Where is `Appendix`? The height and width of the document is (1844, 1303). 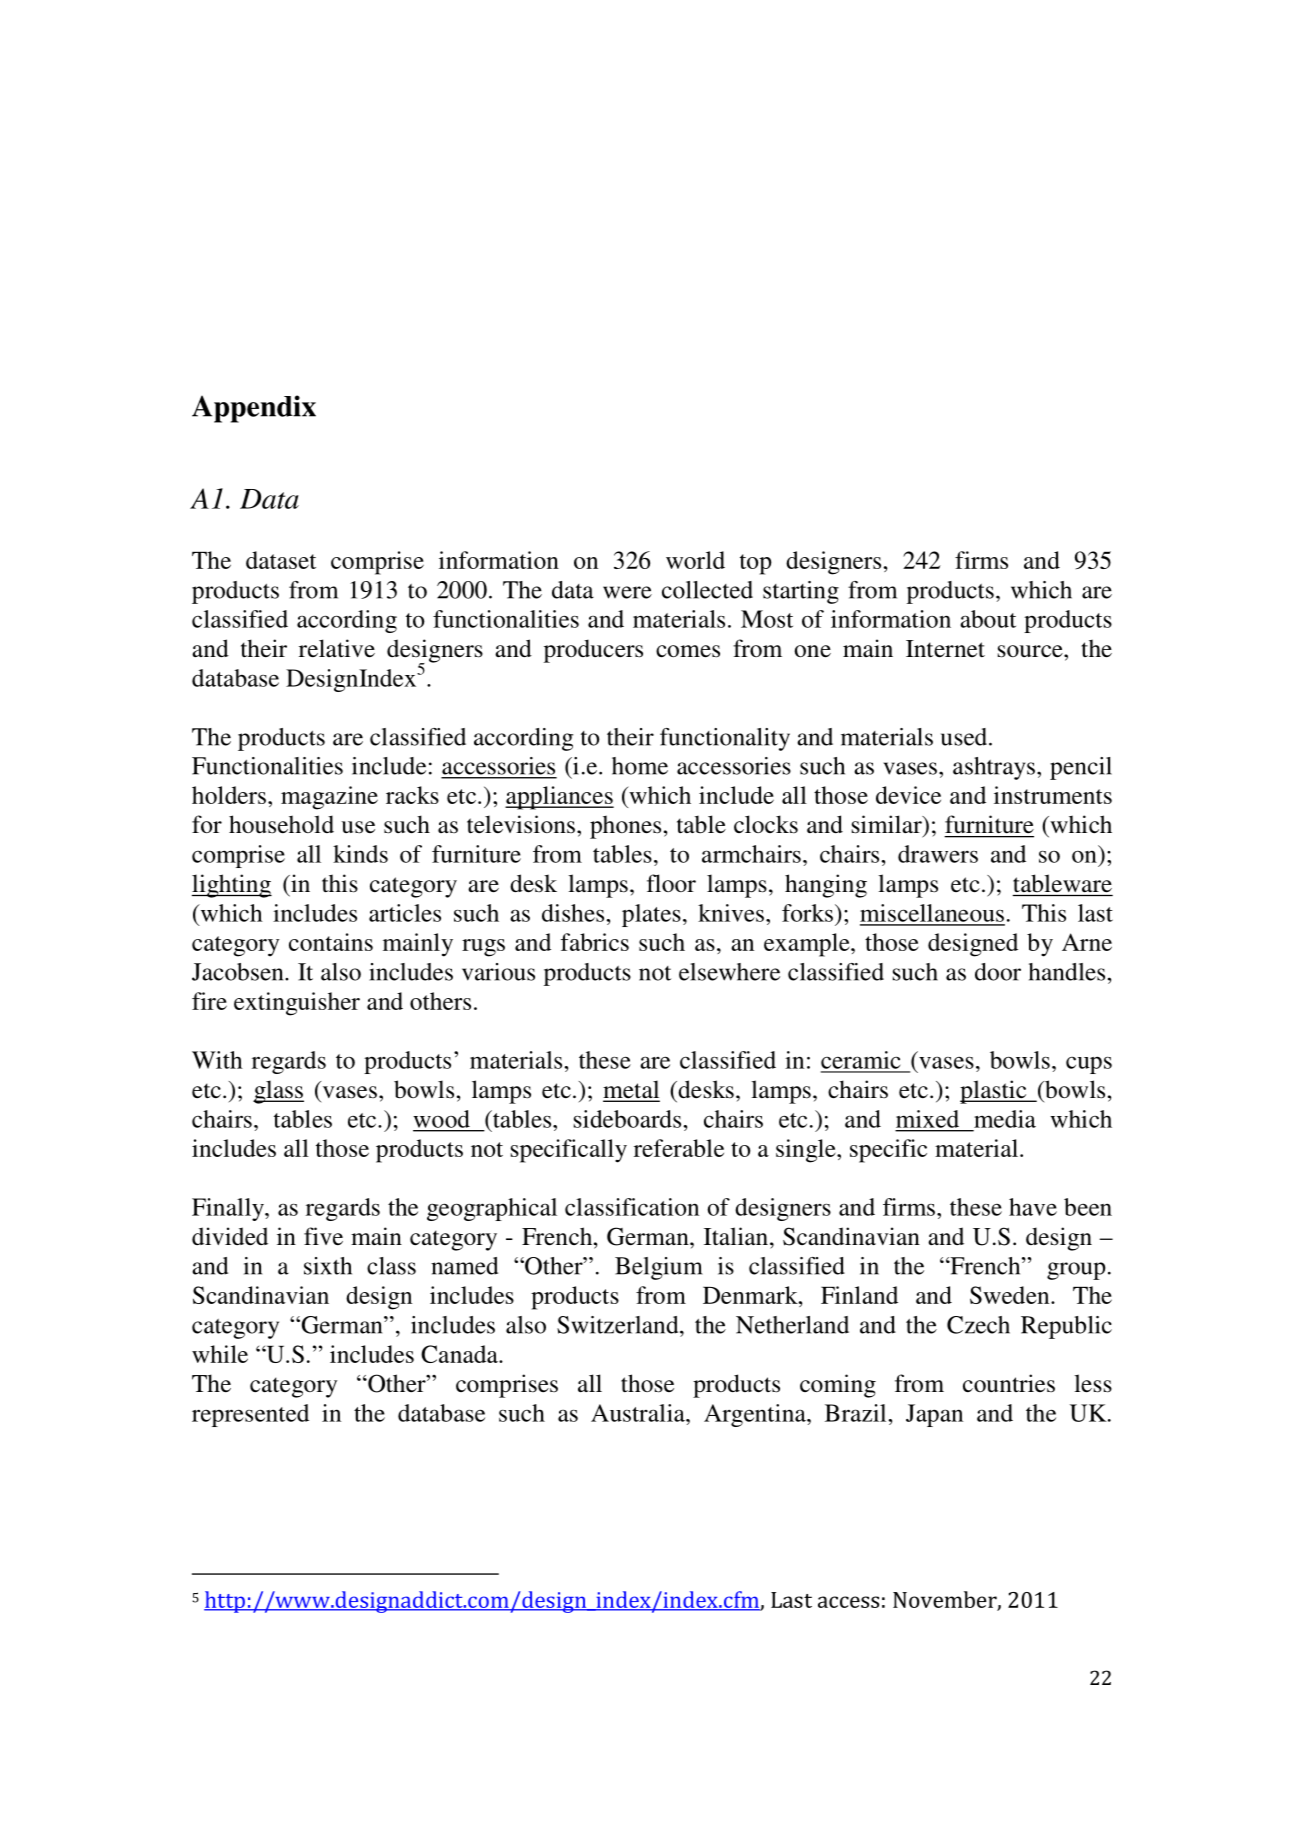
Appendix is located at coordinates (254, 409).
